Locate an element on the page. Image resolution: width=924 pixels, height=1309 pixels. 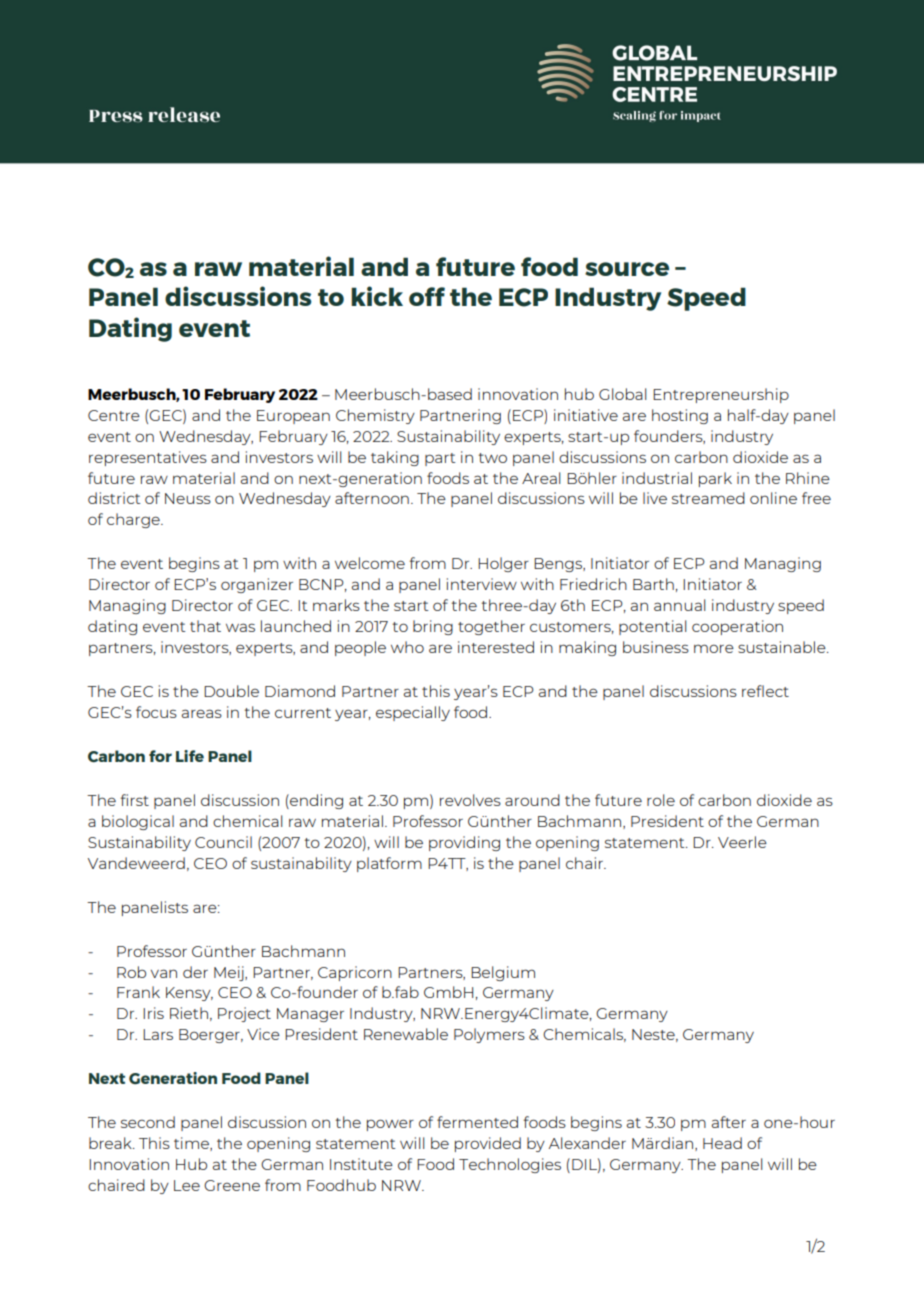
annual is located at coordinates (679, 605).
